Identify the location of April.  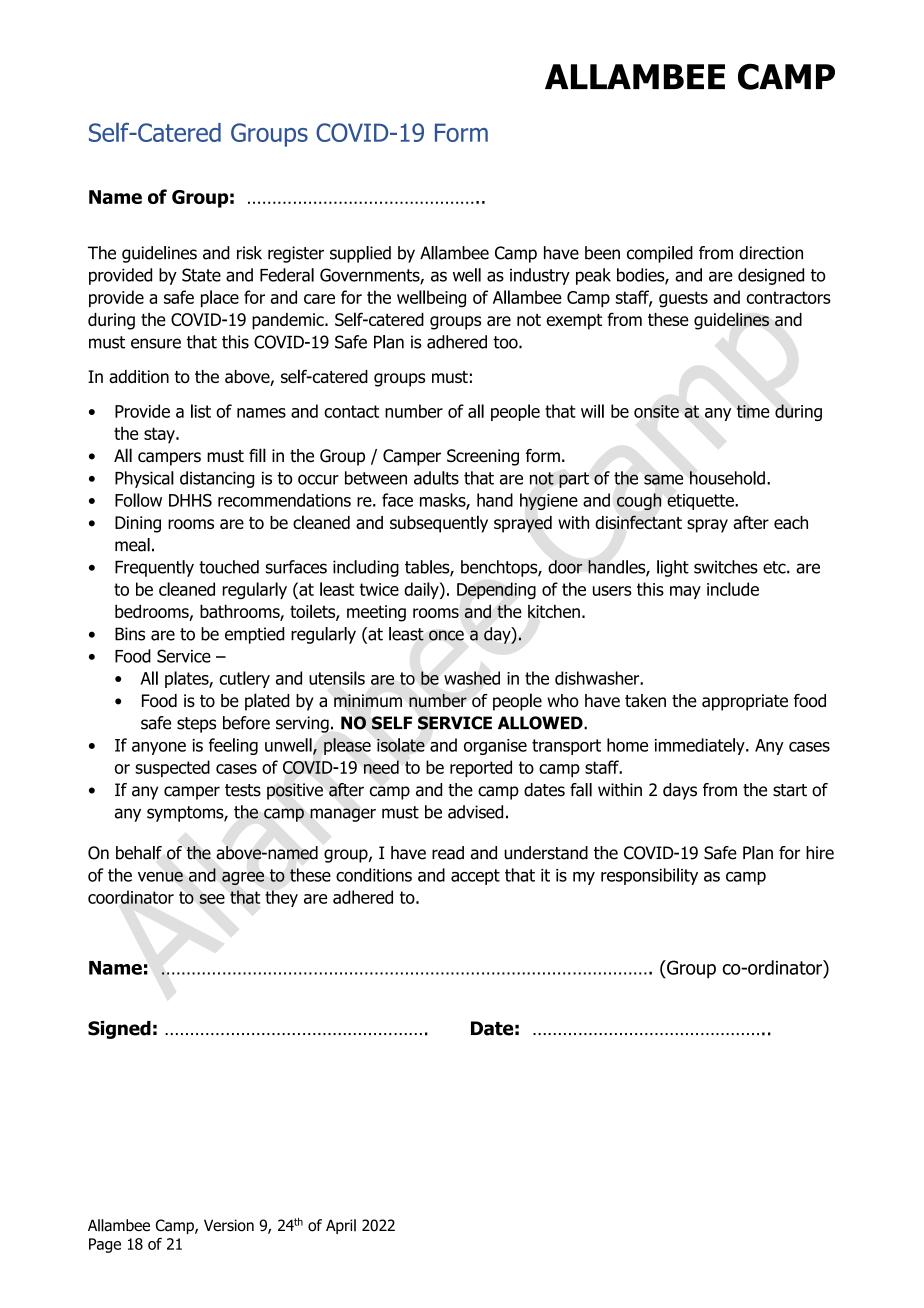
(341, 1226).
